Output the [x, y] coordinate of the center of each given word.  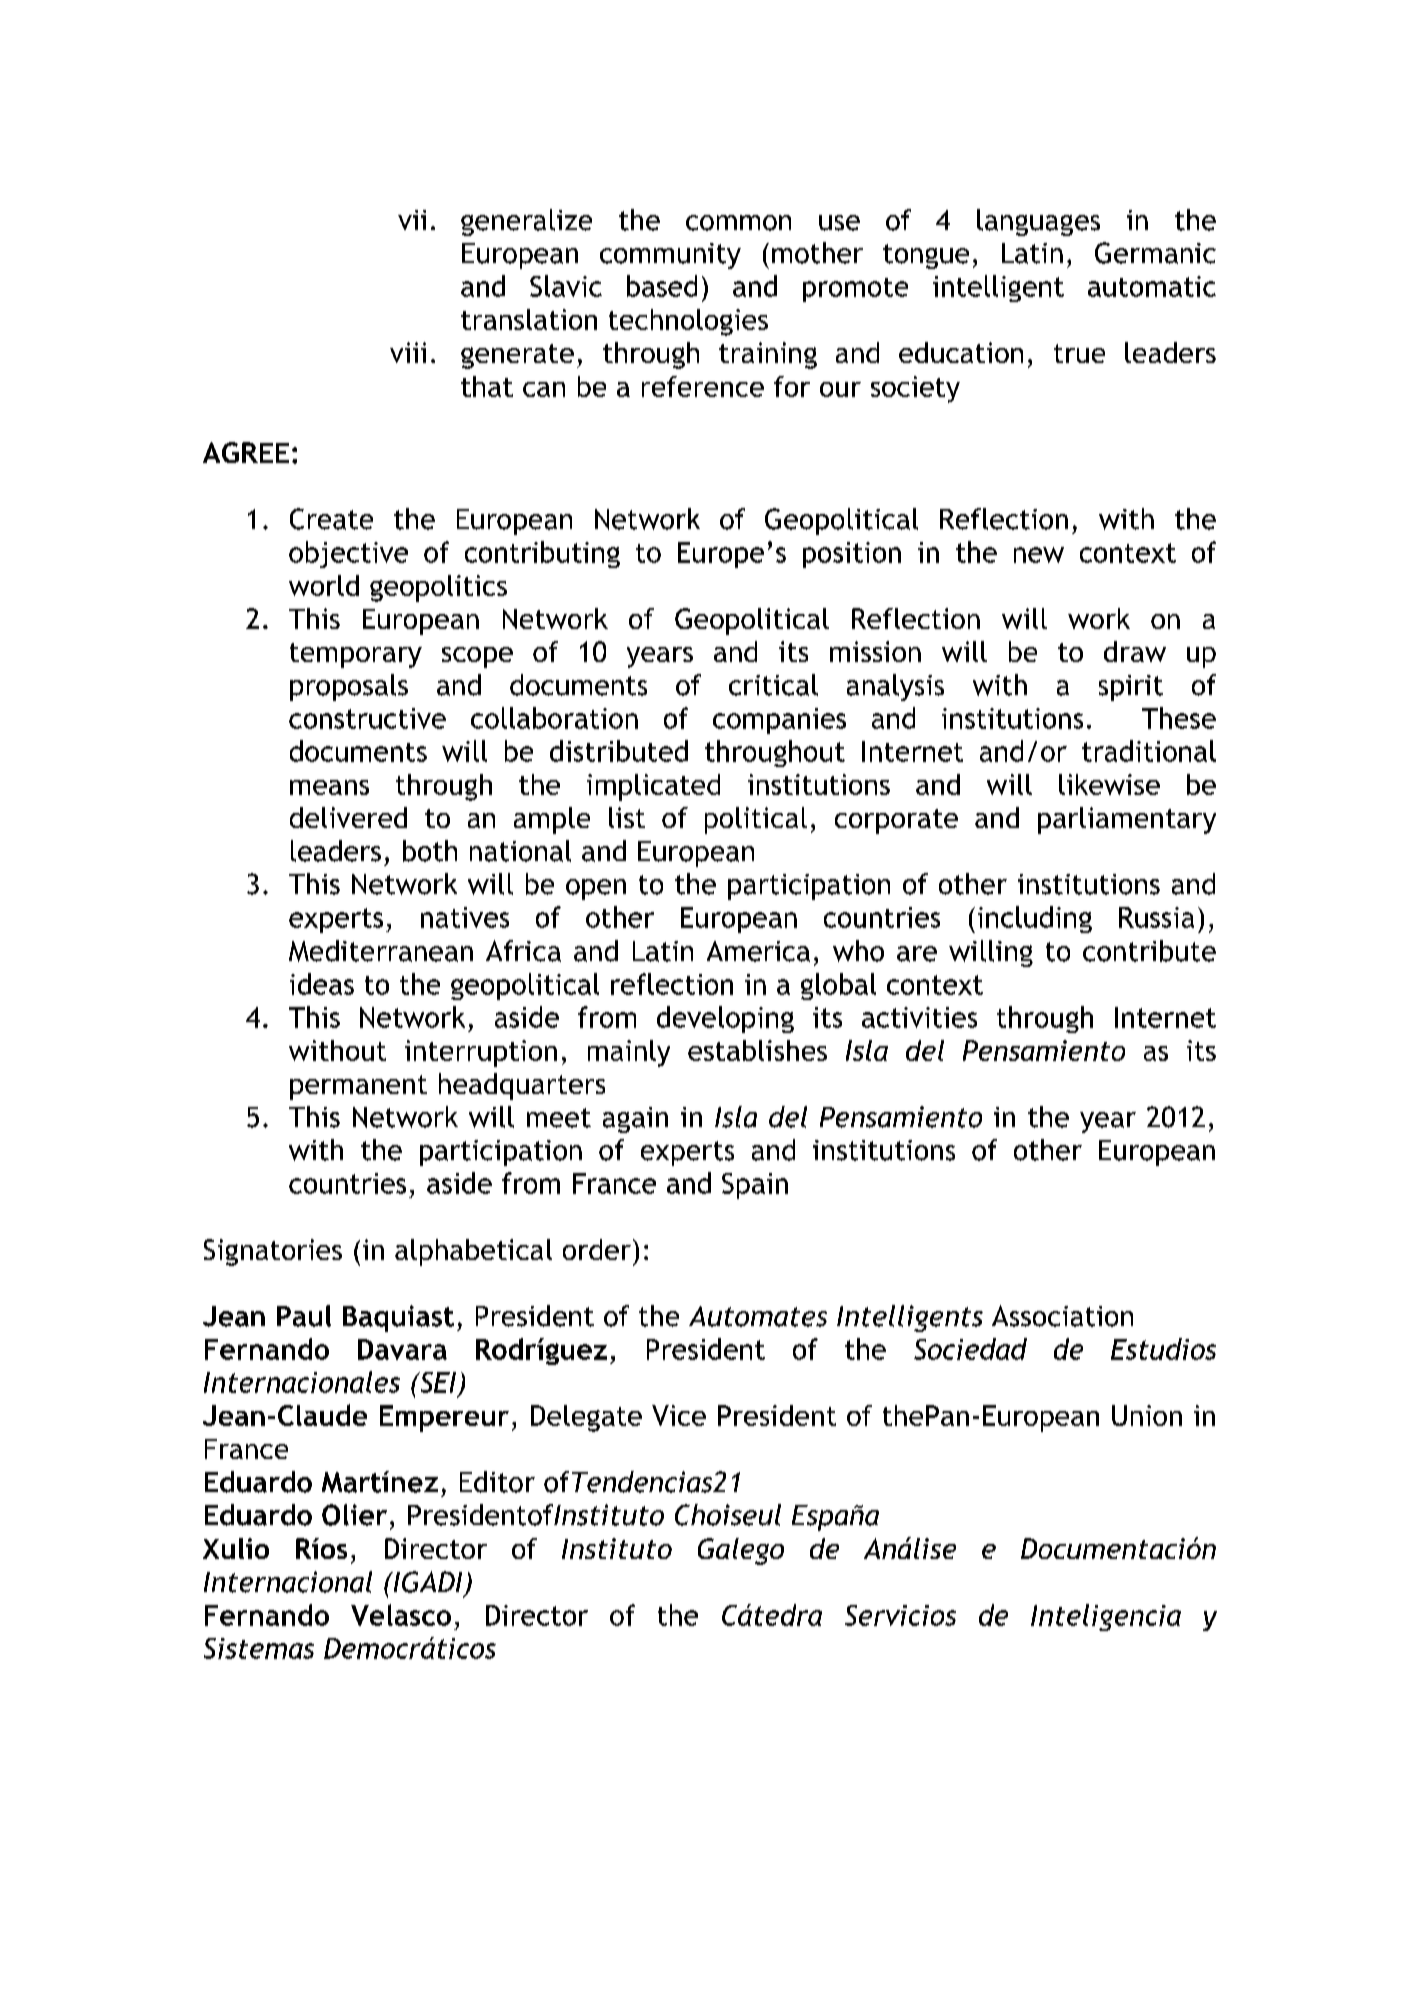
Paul [304, 1316]
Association [1062, 1316]
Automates [758, 1316]
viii [408, 352]
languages [1038, 222]
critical [773, 685]
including [1035, 919]
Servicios [900, 1615]
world [324, 585]
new [1039, 555]
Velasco [401, 1615]
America [758, 951]
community [670, 256]
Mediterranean [381, 951]
